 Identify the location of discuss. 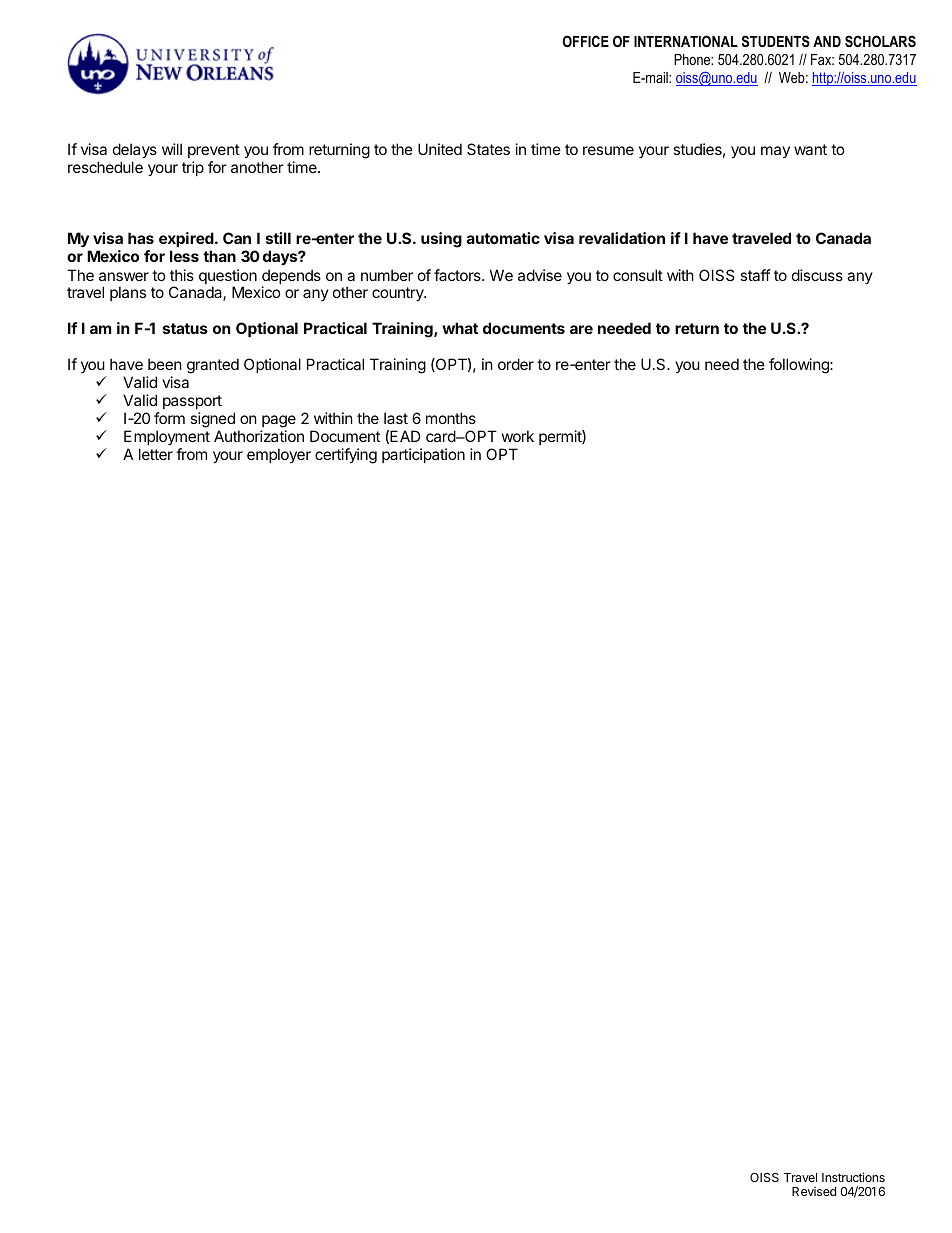
(817, 275).
